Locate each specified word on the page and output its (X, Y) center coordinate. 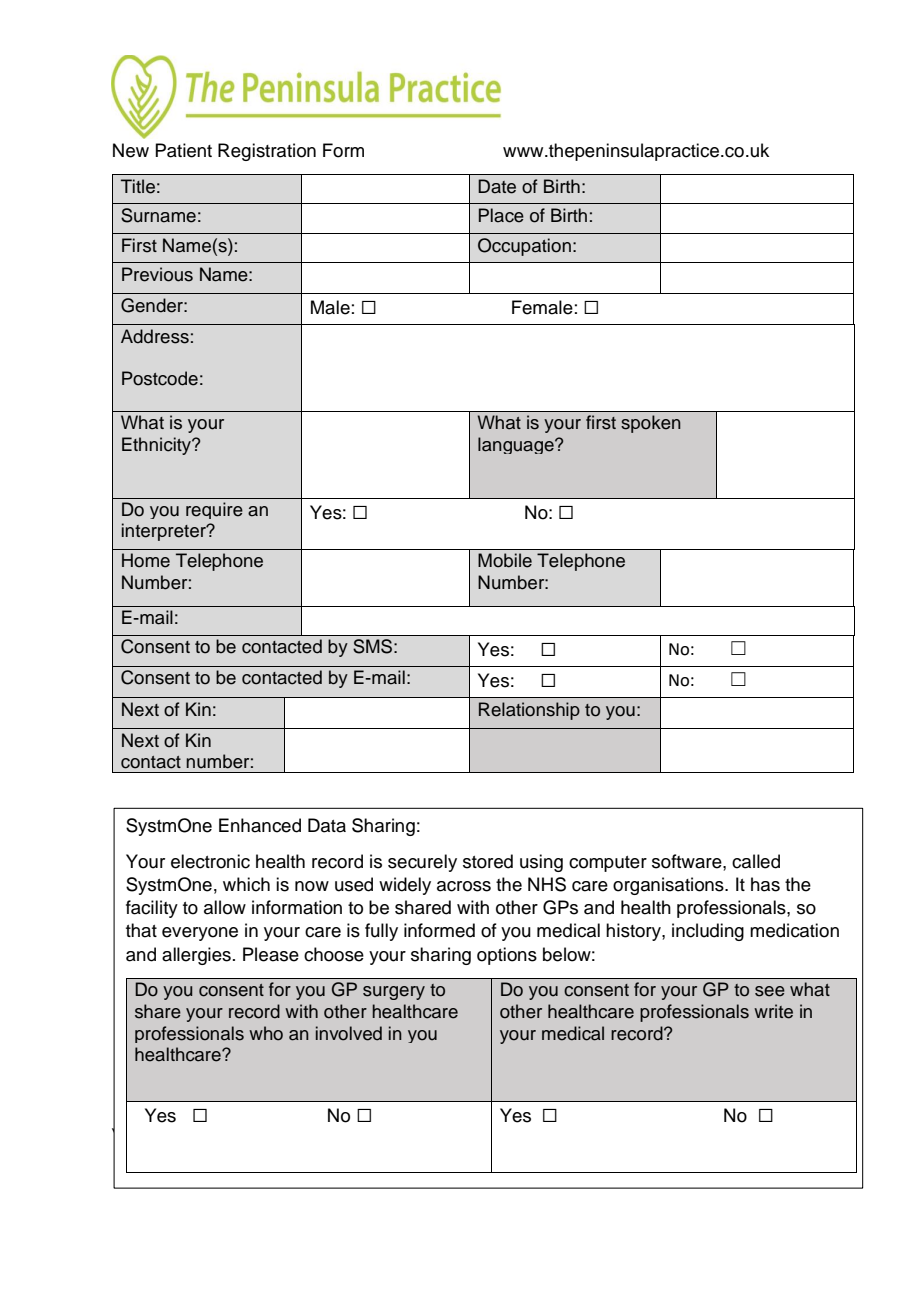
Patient (183, 150)
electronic (210, 861)
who (266, 1033)
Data (327, 825)
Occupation (524, 247)
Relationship (529, 711)
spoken (651, 424)
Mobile (505, 560)
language (517, 445)
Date (497, 186)
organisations (669, 886)
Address (155, 336)
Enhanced (260, 825)
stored (488, 861)
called (756, 861)
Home (146, 560)
